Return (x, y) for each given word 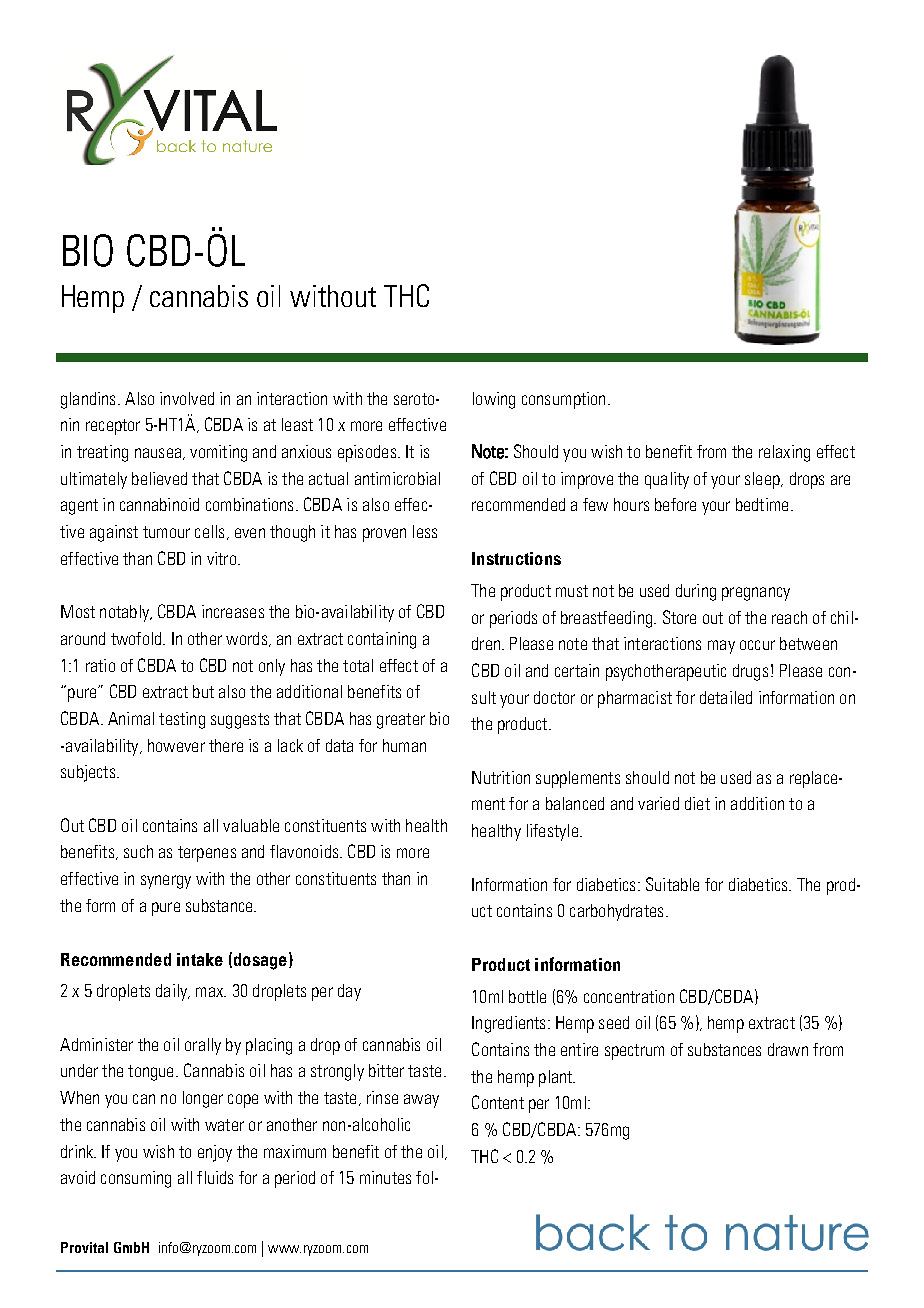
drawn (788, 1049)
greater (401, 721)
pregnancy (756, 594)
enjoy (215, 1153)
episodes (367, 453)
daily (172, 992)
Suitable (672, 884)
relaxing (784, 453)
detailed (726, 697)
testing (182, 720)
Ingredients (508, 1024)
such (138, 851)
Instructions (516, 558)
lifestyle (552, 832)
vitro (221, 558)
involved (187, 398)
